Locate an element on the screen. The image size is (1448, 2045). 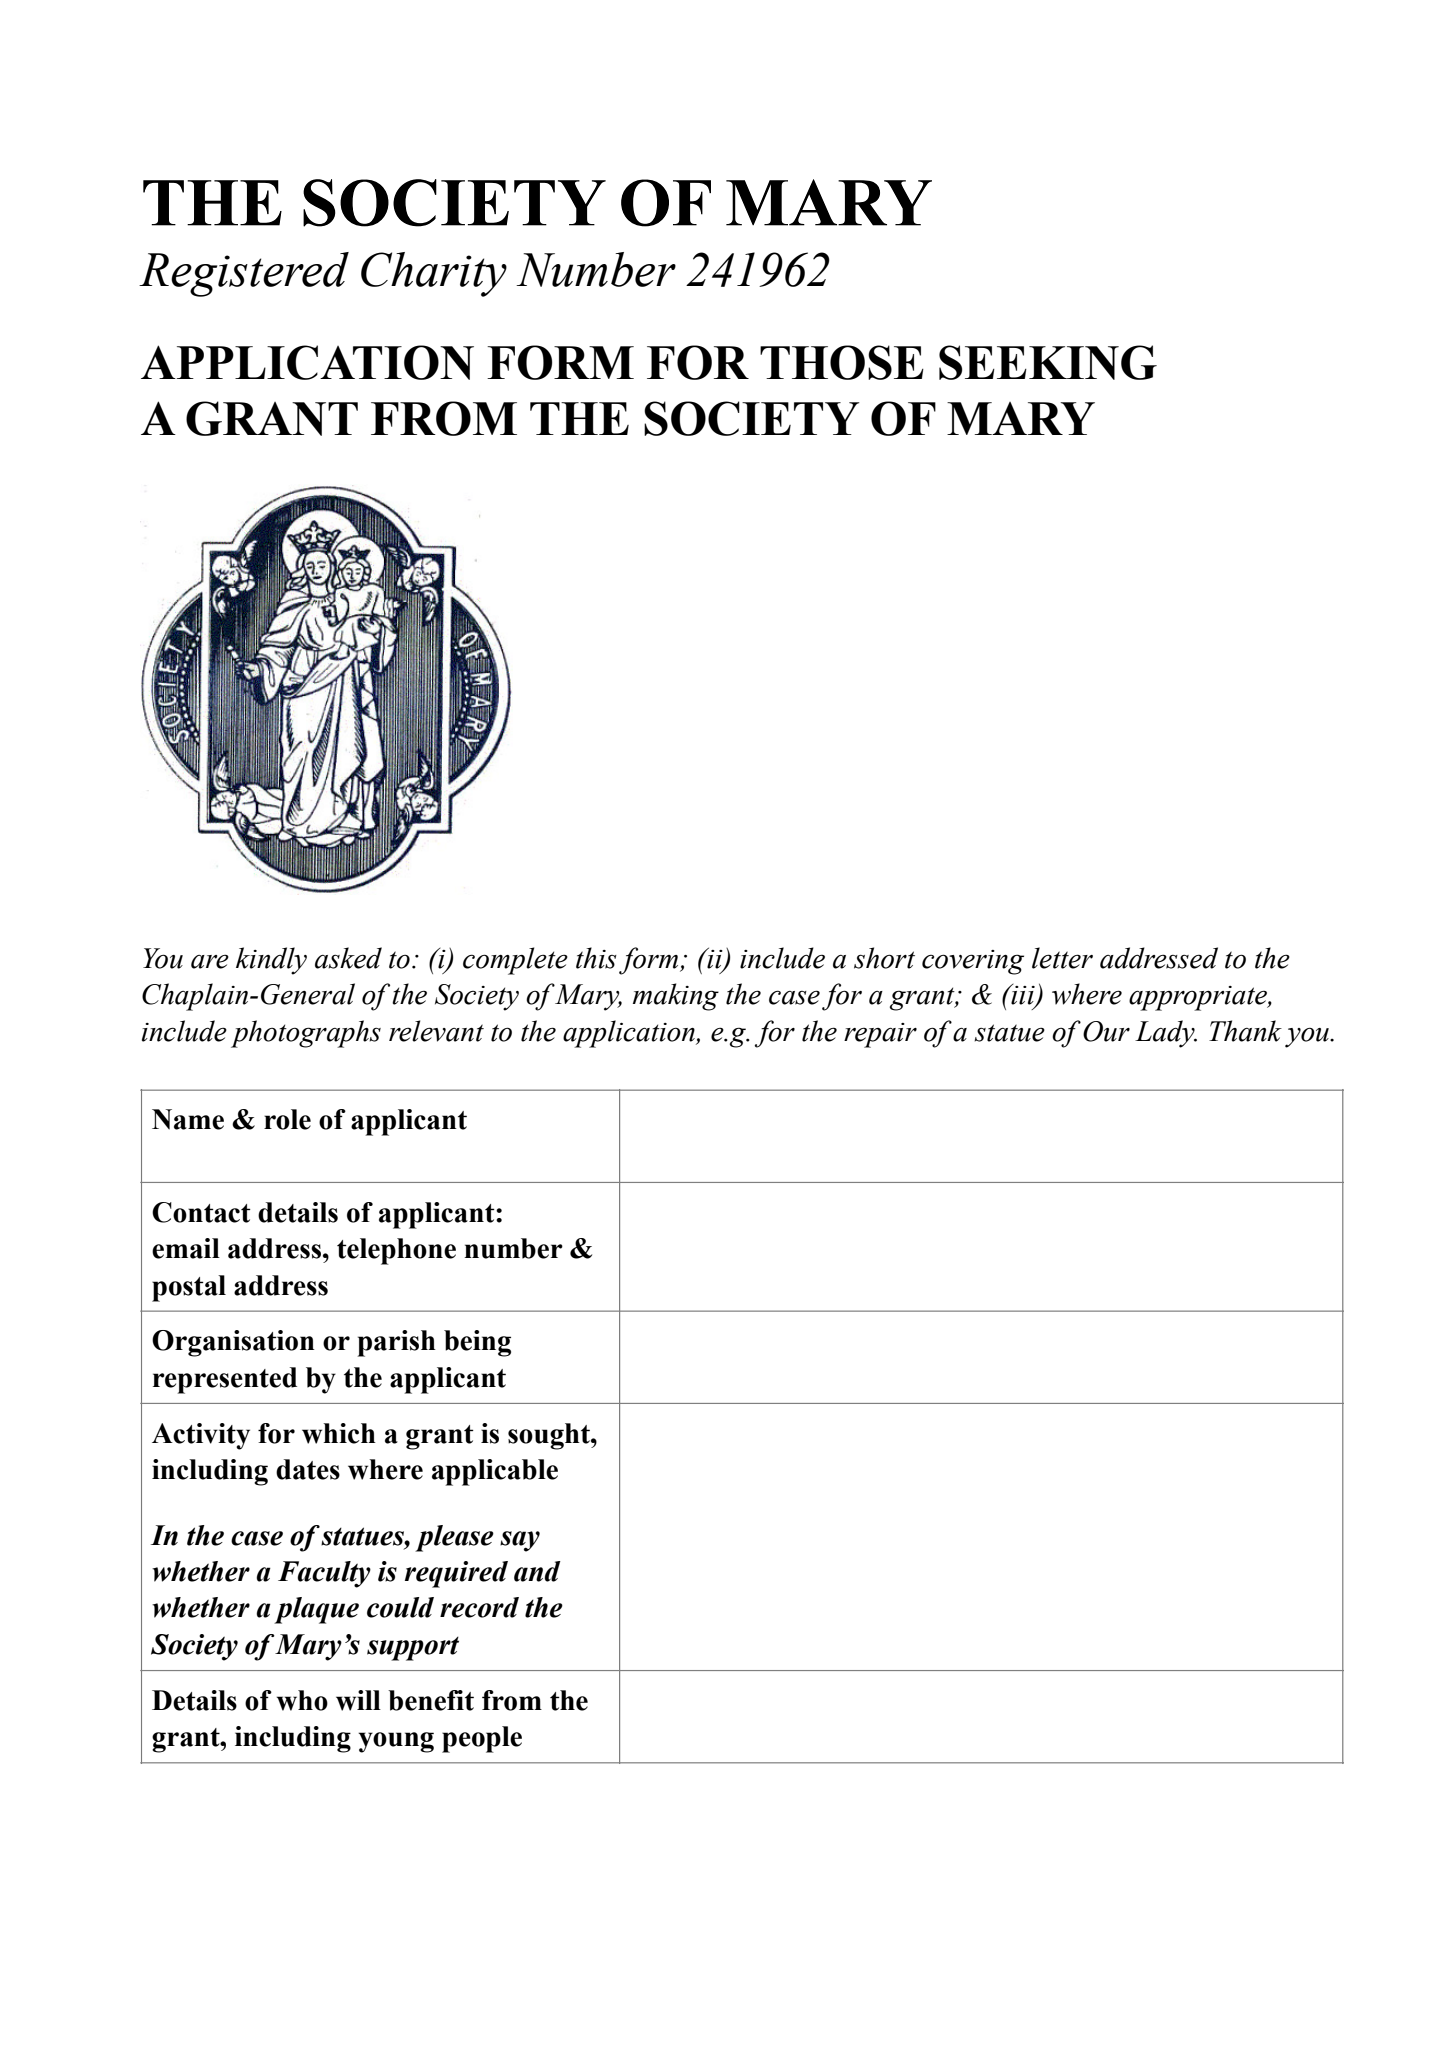
THOSE is located at coordinates (842, 362).
